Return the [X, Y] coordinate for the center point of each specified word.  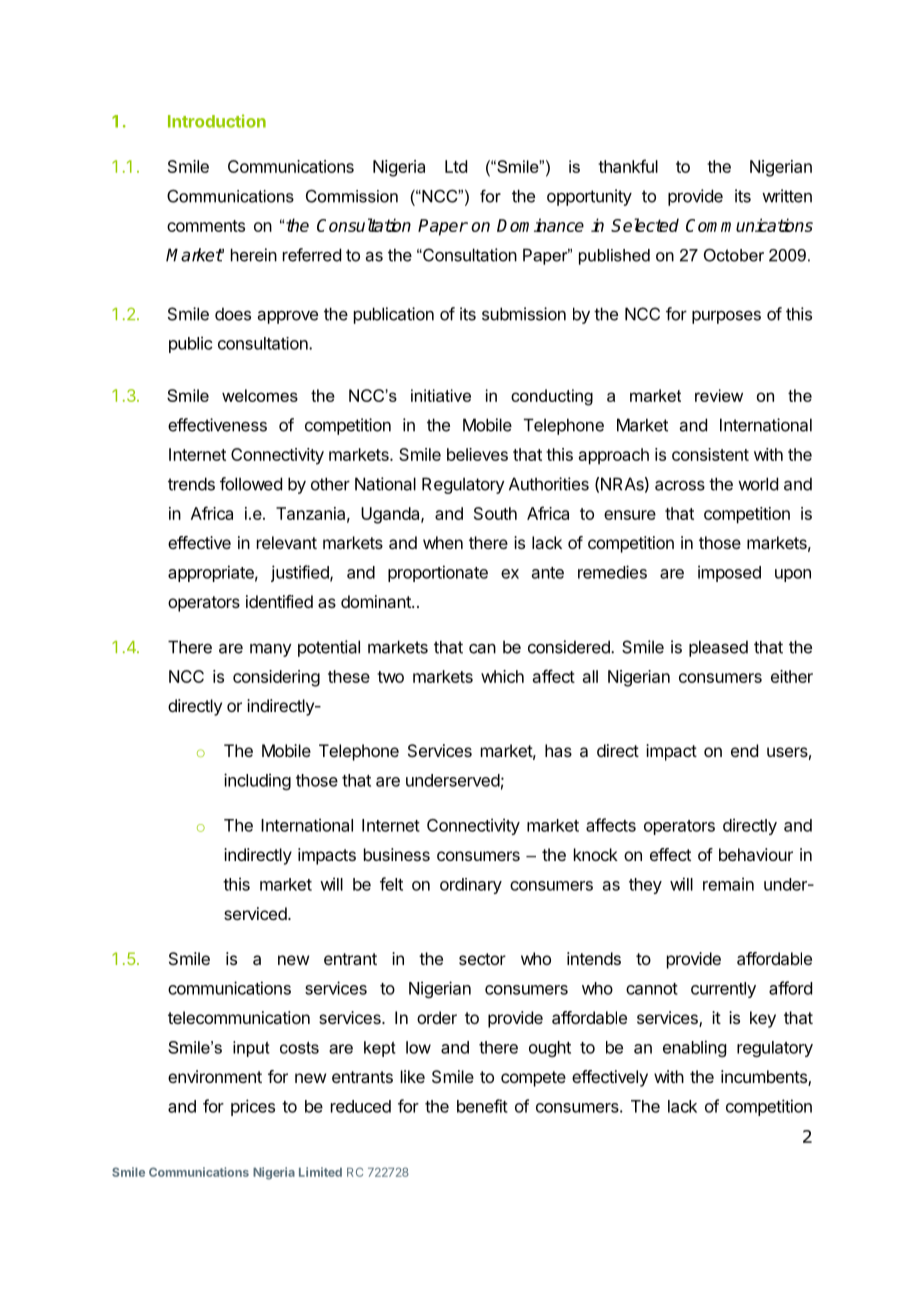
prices [253, 1107]
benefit [482, 1106]
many [271, 650]
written [787, 196]
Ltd [456, 166]
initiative [441, 395]
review [719, 395]
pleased [718, 648]
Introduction [217, 121]
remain [728, 884]
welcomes [260, 395]
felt [391, 884]
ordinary [471, 886]
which [502, 676]
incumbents [765, 1078]
